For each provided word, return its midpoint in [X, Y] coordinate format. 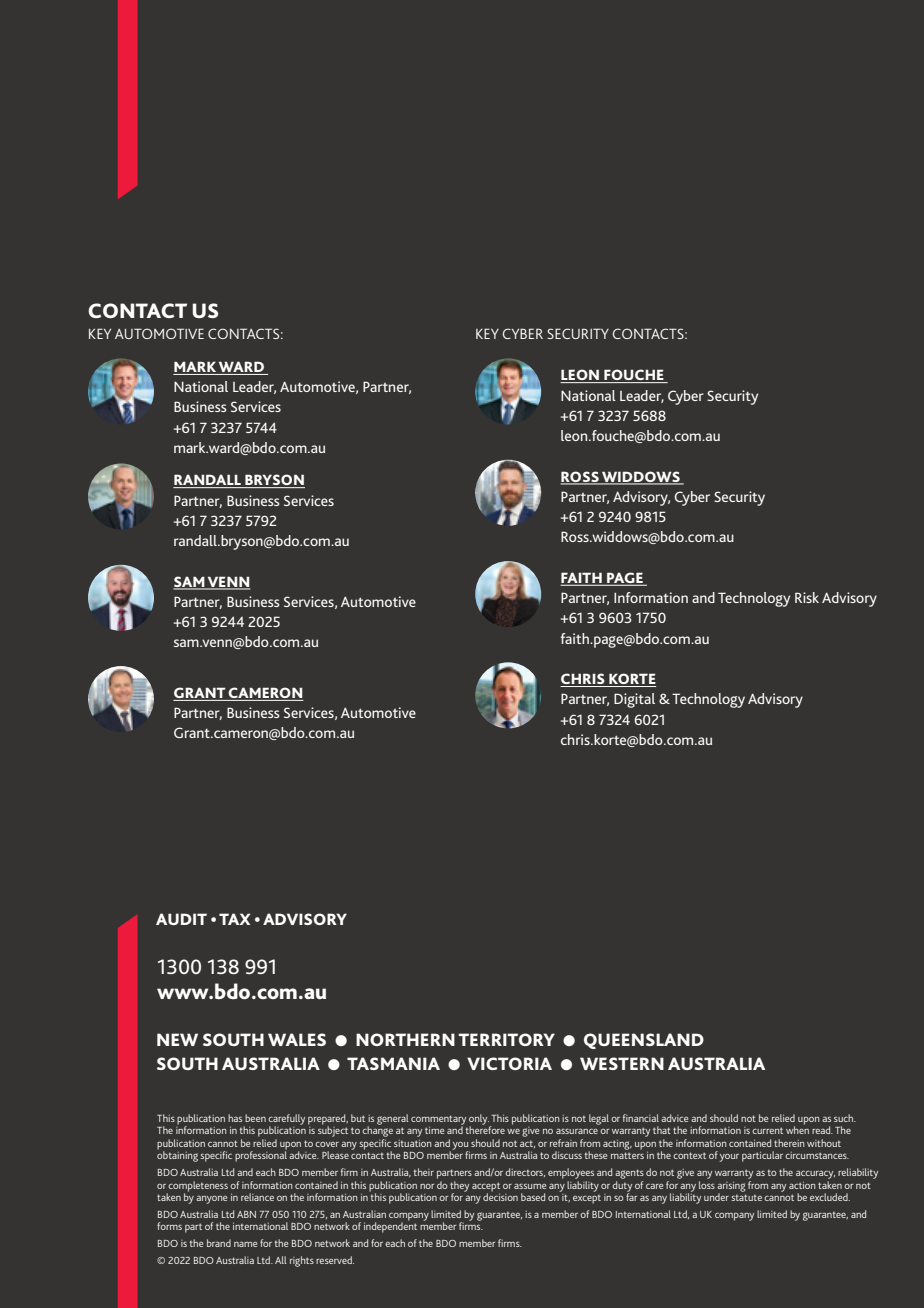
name [246, 1244]
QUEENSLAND [644, 1041]
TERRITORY [506, 1039]
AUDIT [181, 919]
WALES [297, 1039]
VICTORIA [509, 1063]
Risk [807, 597]
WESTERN [622, 1063]
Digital [634, 700]
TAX [234, 919]
